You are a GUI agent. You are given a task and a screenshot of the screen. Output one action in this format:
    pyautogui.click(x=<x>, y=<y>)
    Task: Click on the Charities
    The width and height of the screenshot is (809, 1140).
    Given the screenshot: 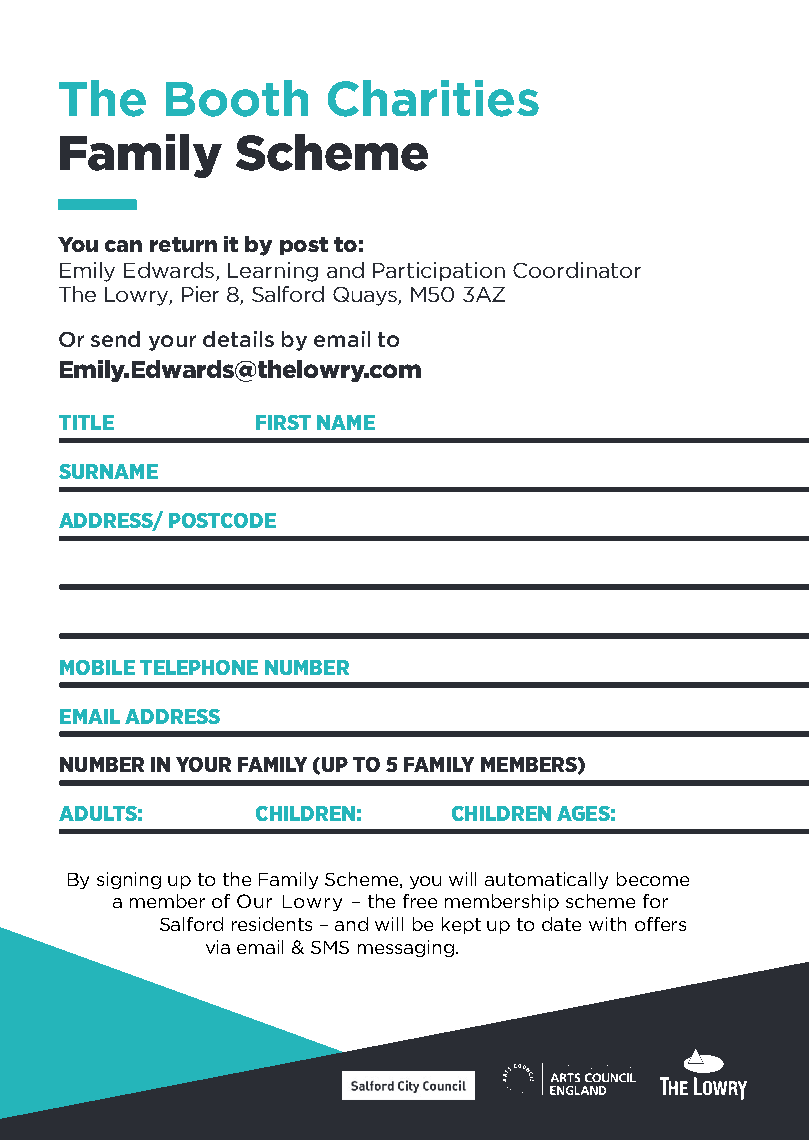 What is the action you would take?
    pyautogui.click(x=433, y=98)
